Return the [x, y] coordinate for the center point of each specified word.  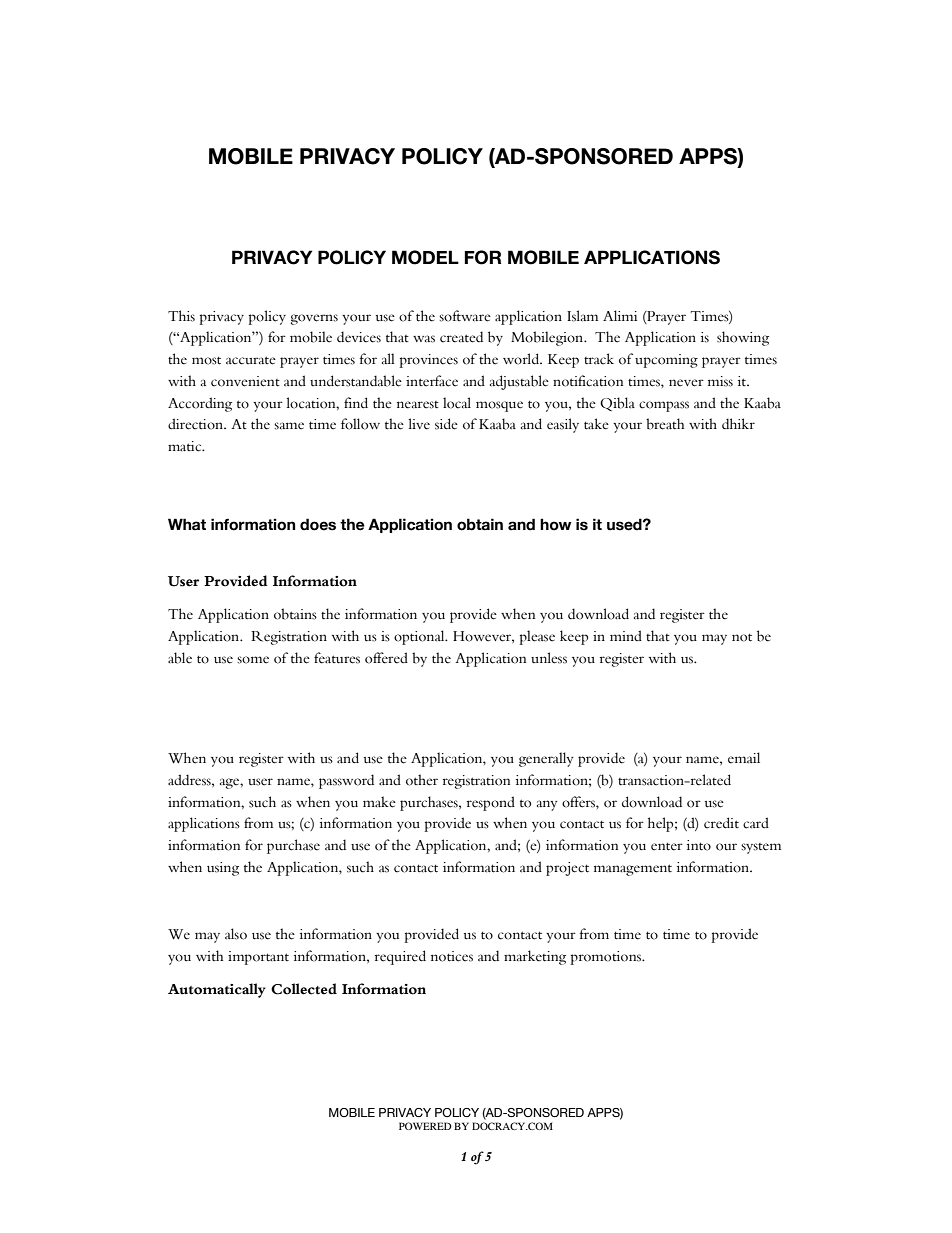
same [289, 426]
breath [665, 424]
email [744, 758]
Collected [304, 989]
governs [314, 319]
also [236, 934]
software [465, 316]
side [446, 424]
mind [626, 635]
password [346, 781]
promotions [607, 958]
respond [491, 803]
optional [420, 637]
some [253, 660]
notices [452, 956]
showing [743, 338]
